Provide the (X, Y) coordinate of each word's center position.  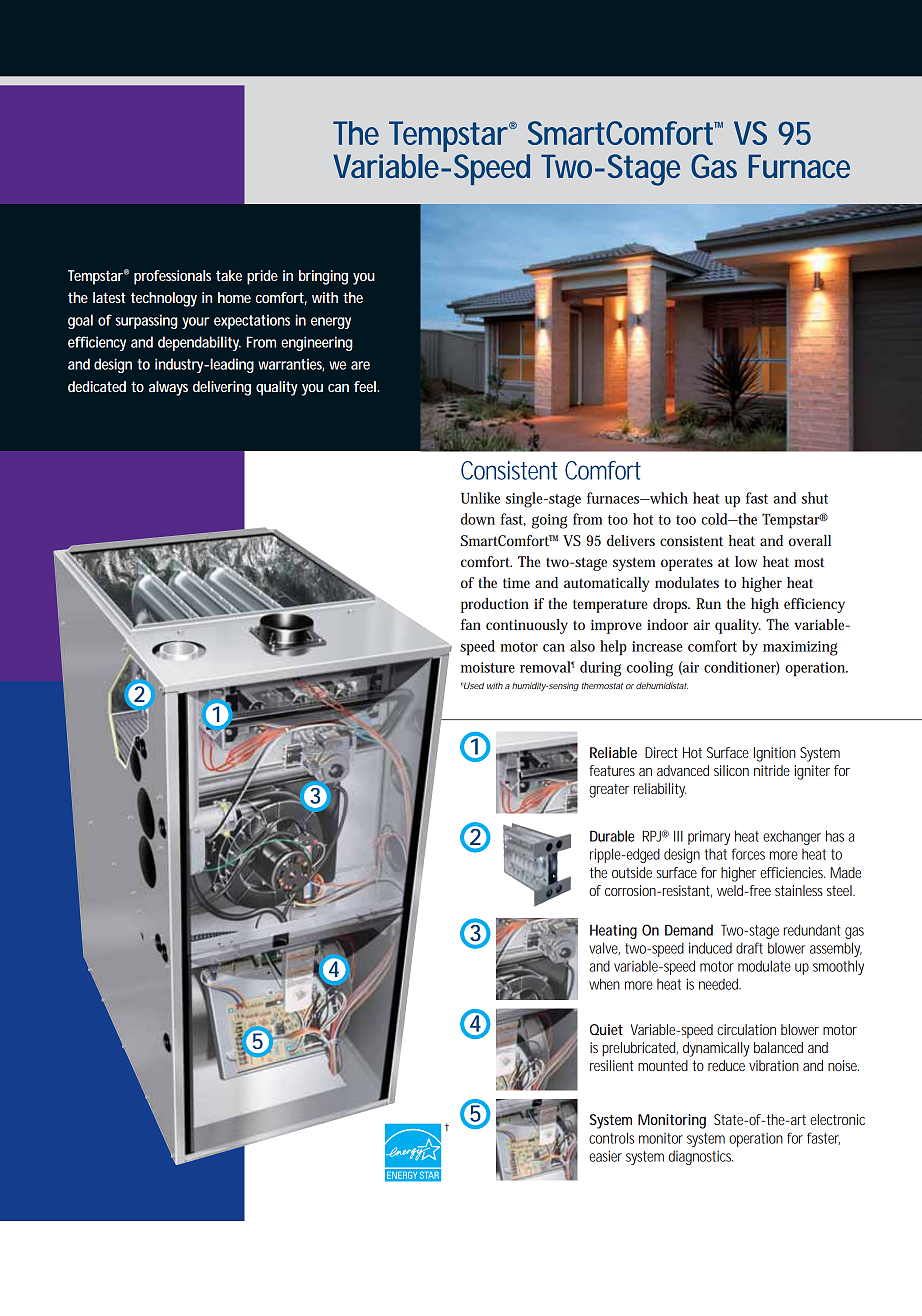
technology (164, 299)
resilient (611, 1065)
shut (815, 498)
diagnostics (701, 1157)
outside (632, 872)
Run (708, 603)
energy (331, 323)
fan (471, 624)
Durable (612, 836)
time (516, 582)
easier (605, 1156)
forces (748, 854)
